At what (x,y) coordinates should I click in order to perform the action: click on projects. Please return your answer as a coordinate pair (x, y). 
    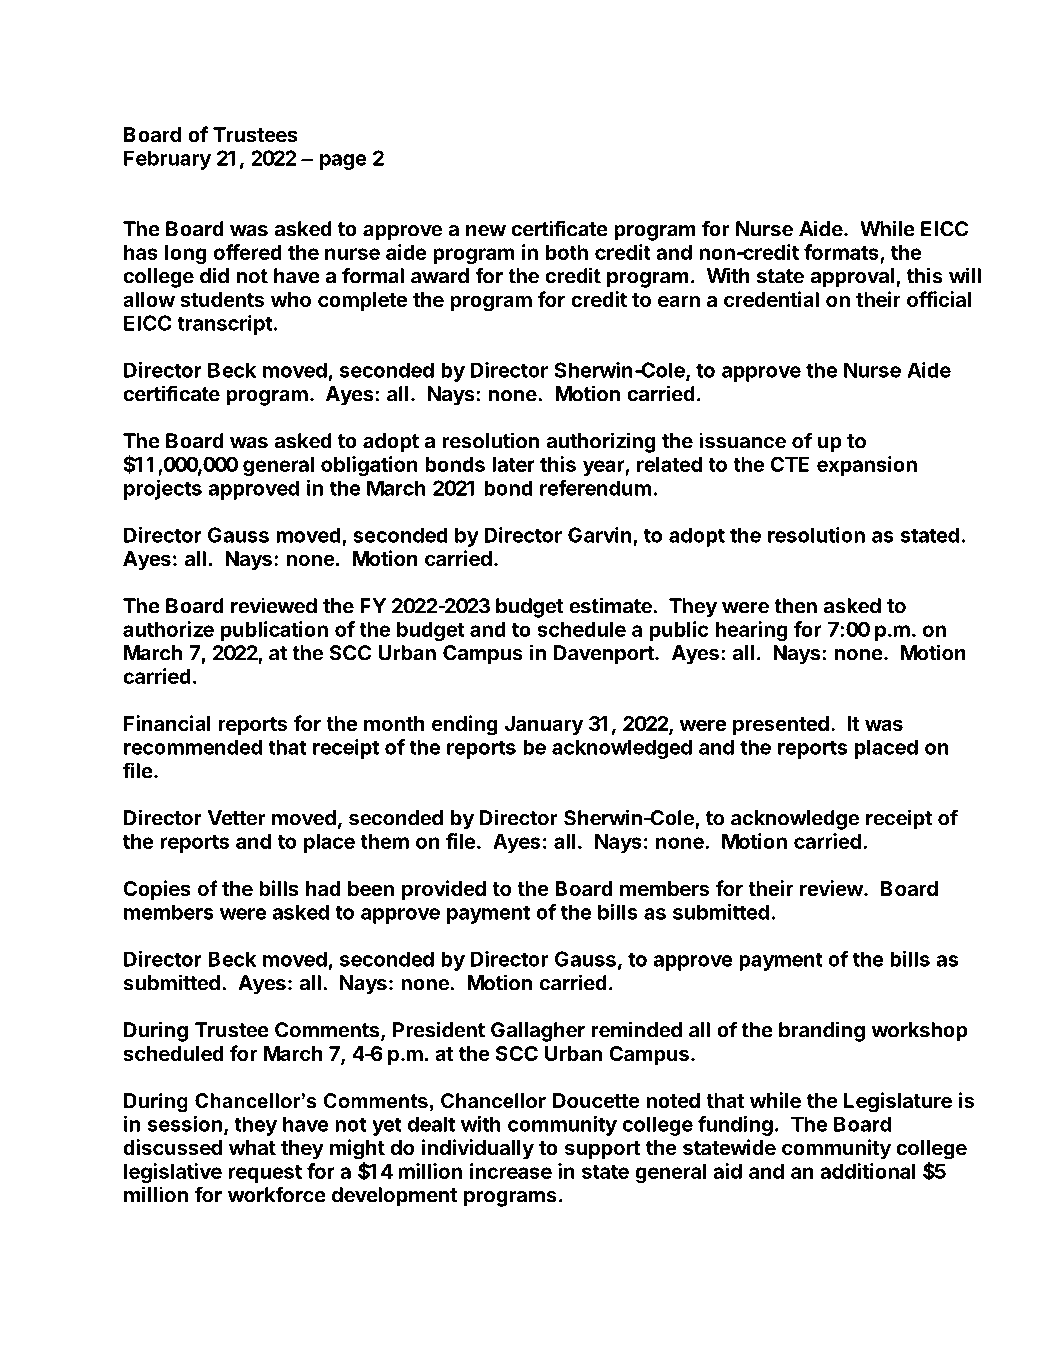
    Looking at the image, I should click on (163, 490).
